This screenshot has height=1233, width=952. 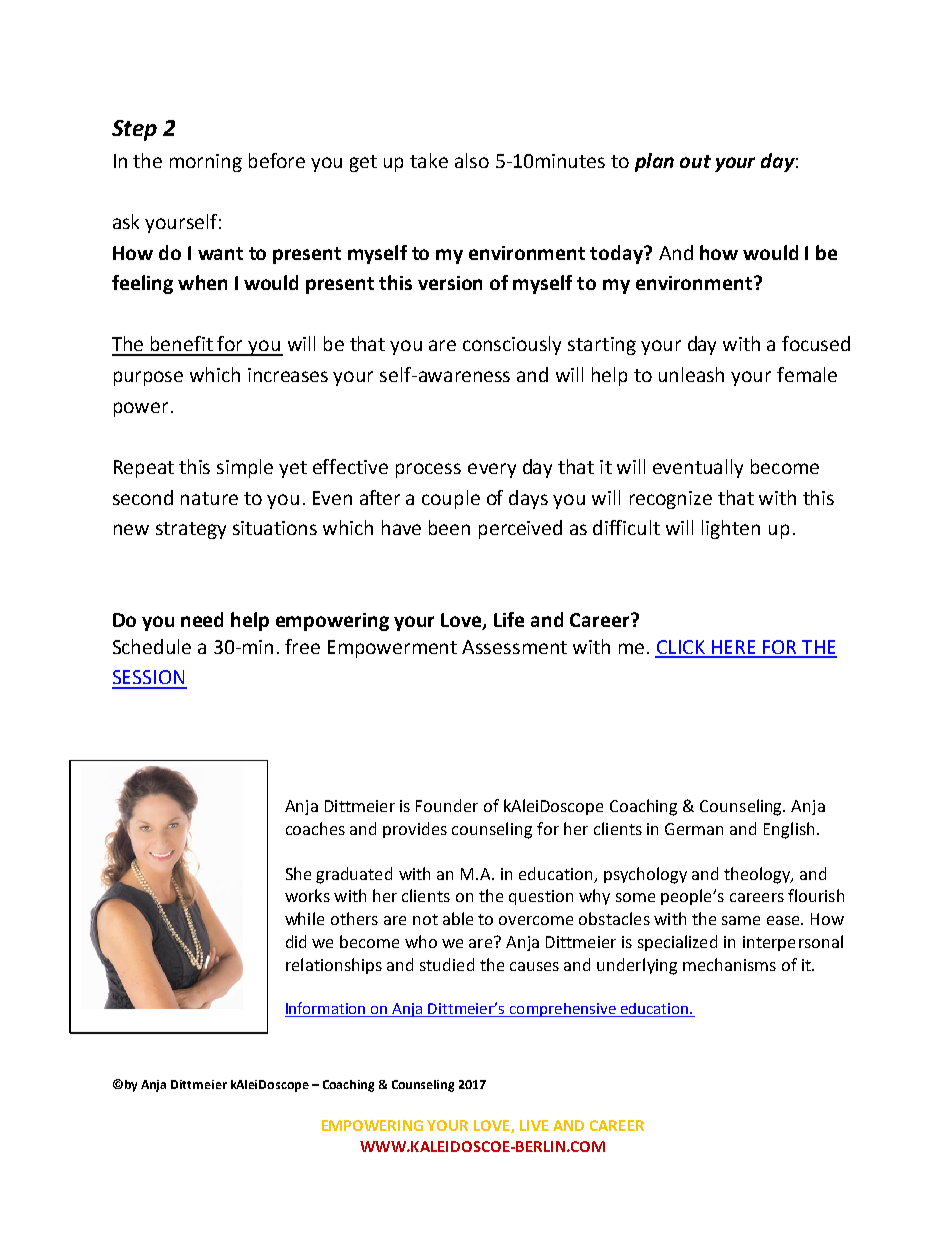 What do you see at coordinates (758, 875) in the screenshot?
I see `theology` at bounding box center [758, 875].
